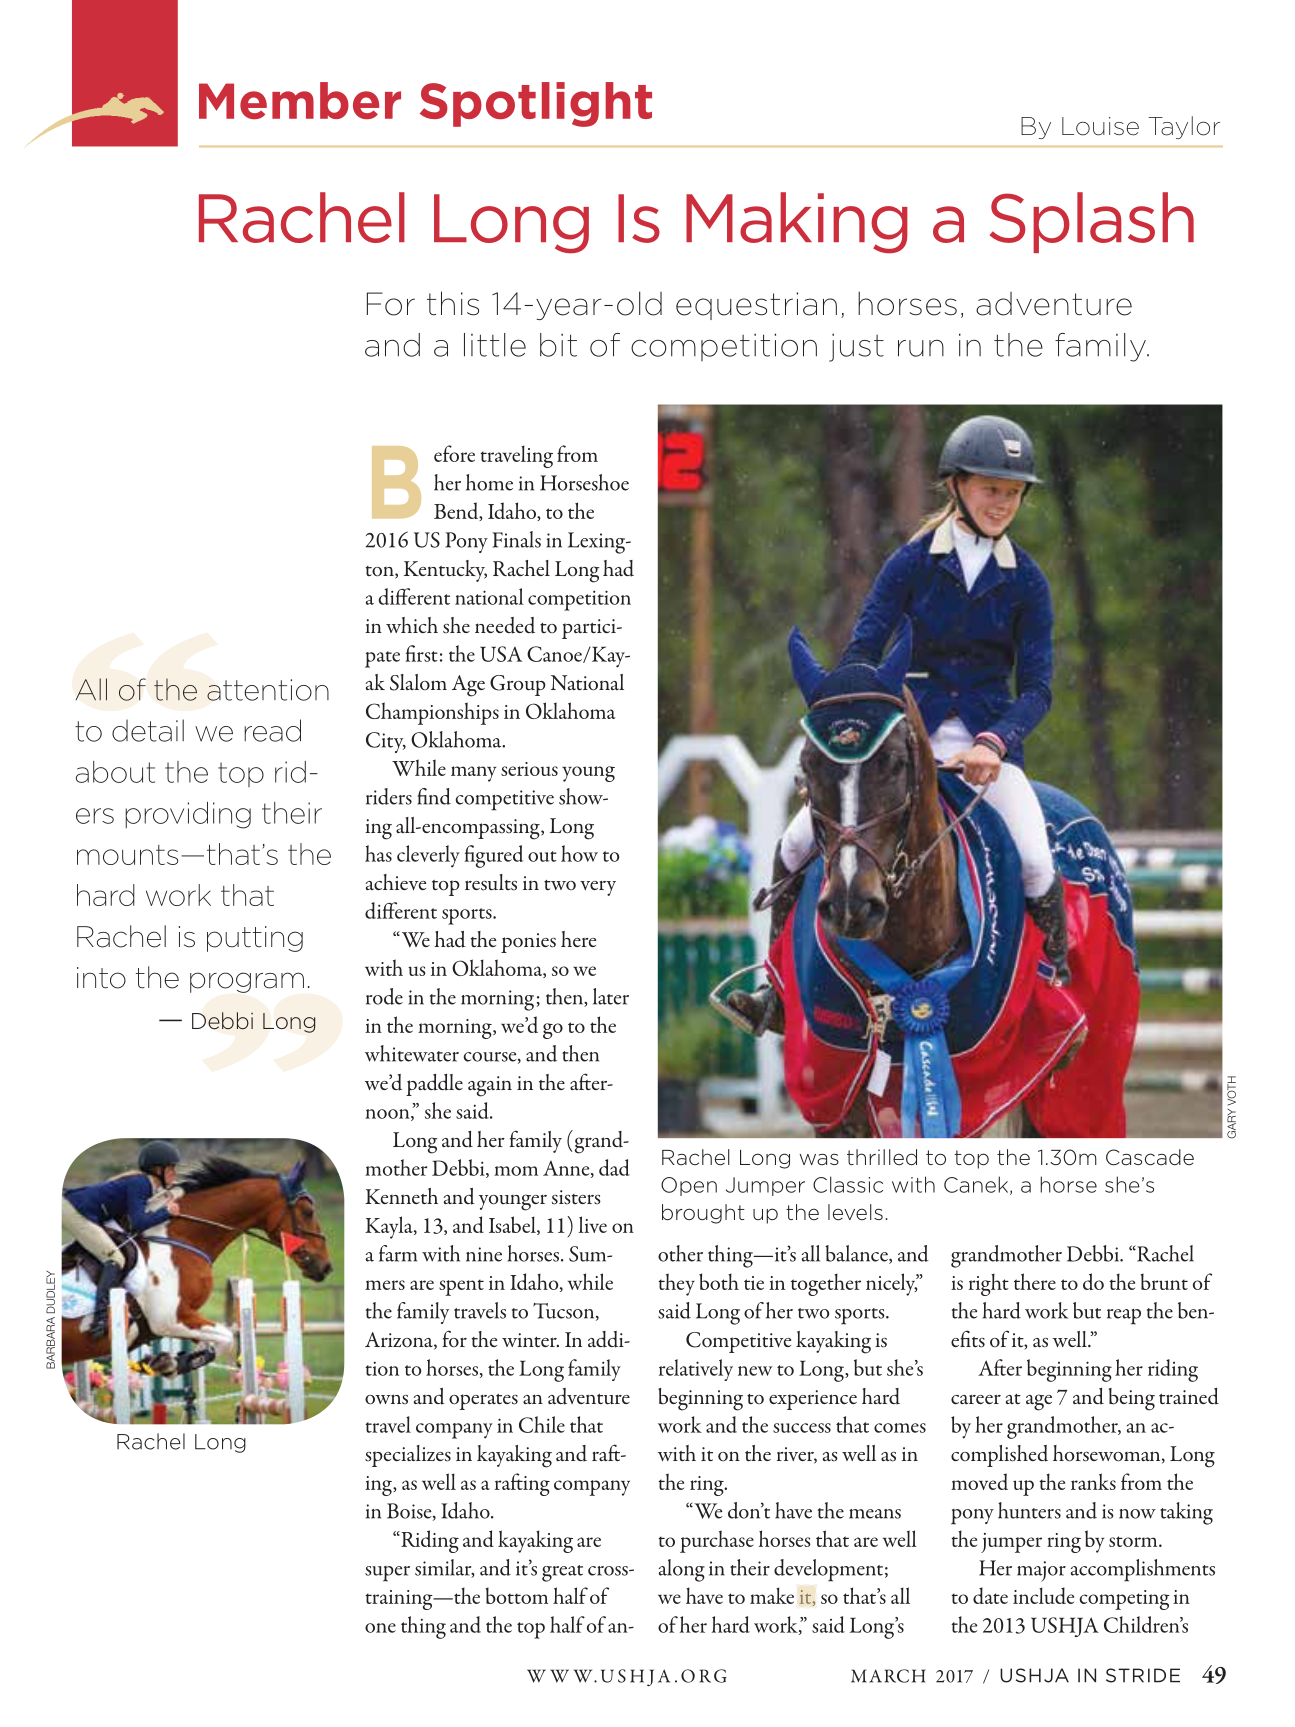 The image size is (1295, 1727). Describe the element at coordinates (401, 1196) in the screenshot. I see `Kenneth` at that location.
